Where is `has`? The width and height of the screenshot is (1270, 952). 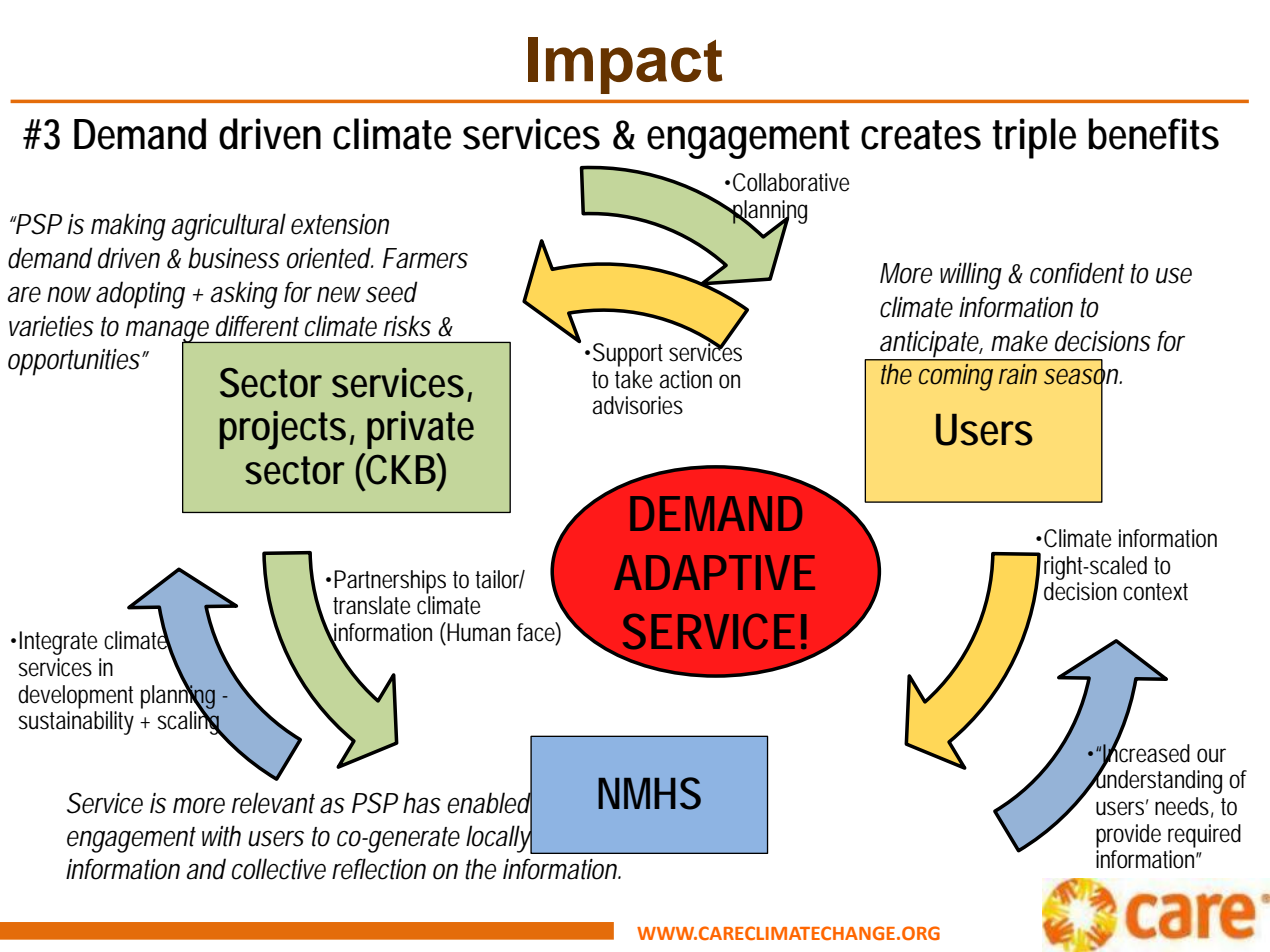
has is located at coordinates (422, 803).
